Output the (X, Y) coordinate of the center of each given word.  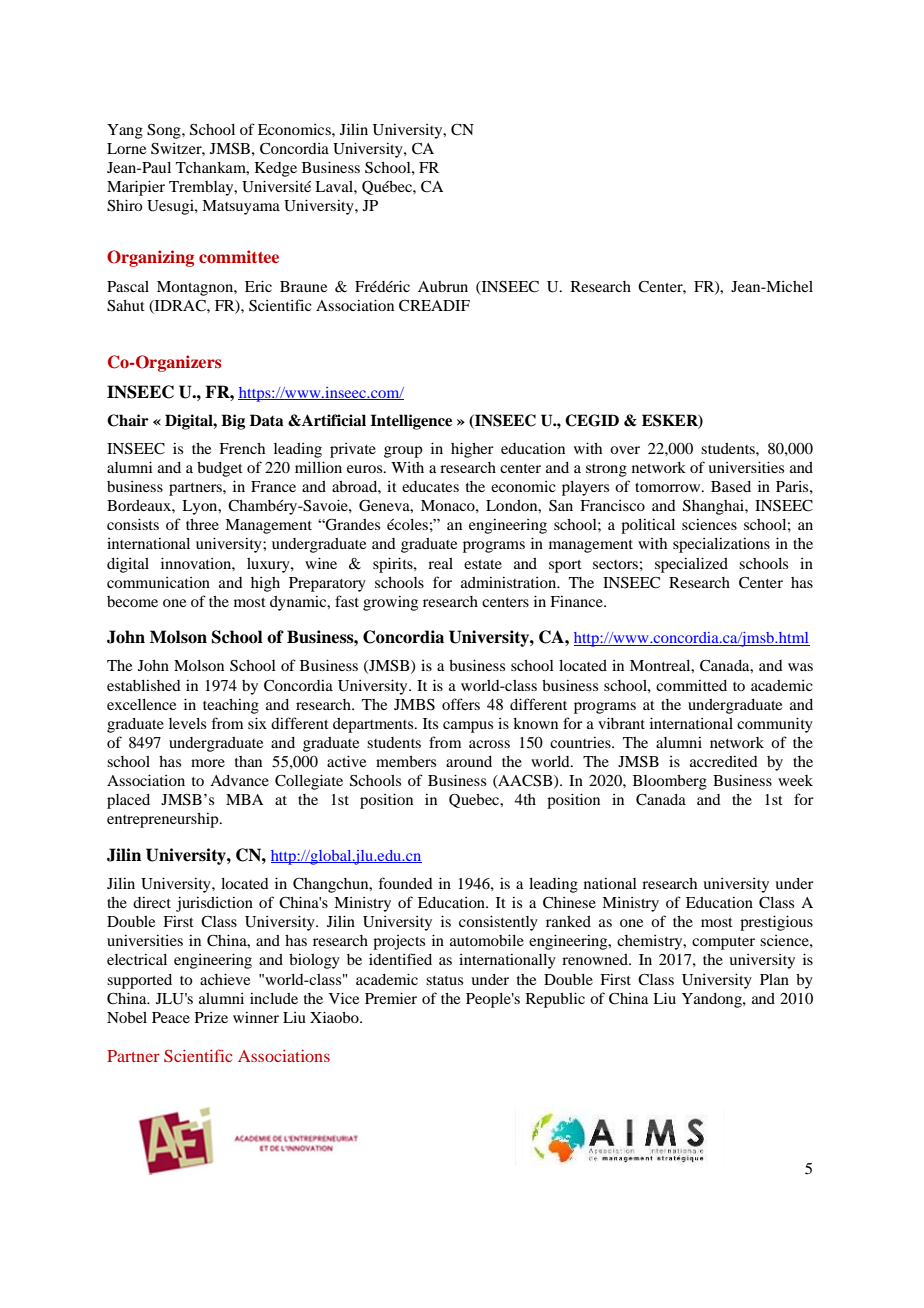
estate (483, 564)
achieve (225, 979)
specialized (691, 565)
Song (165, 131)
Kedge (276, 169)
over (625, 450)
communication (158, 582)
